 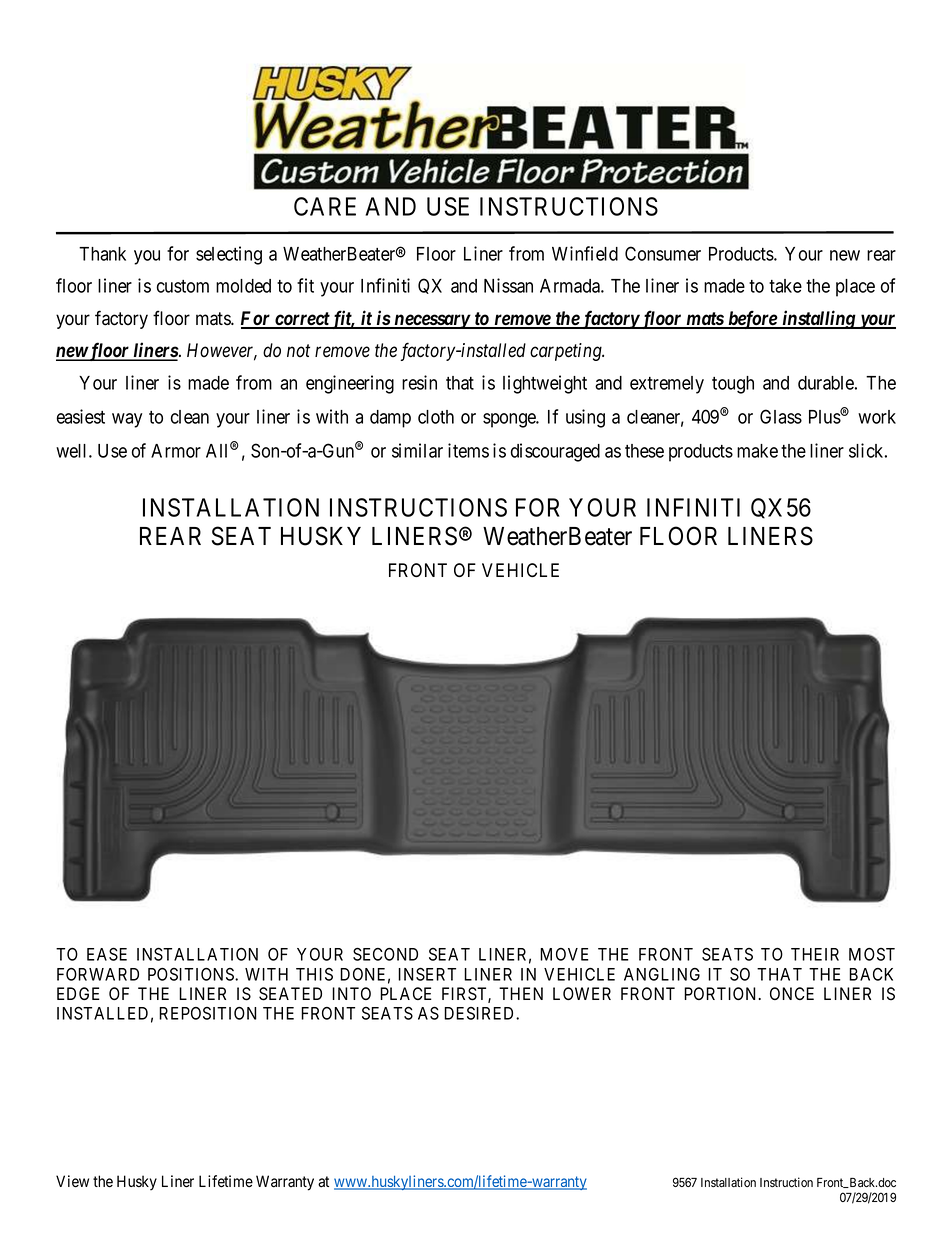 I want to click on make, so click(x=757, y=451).
